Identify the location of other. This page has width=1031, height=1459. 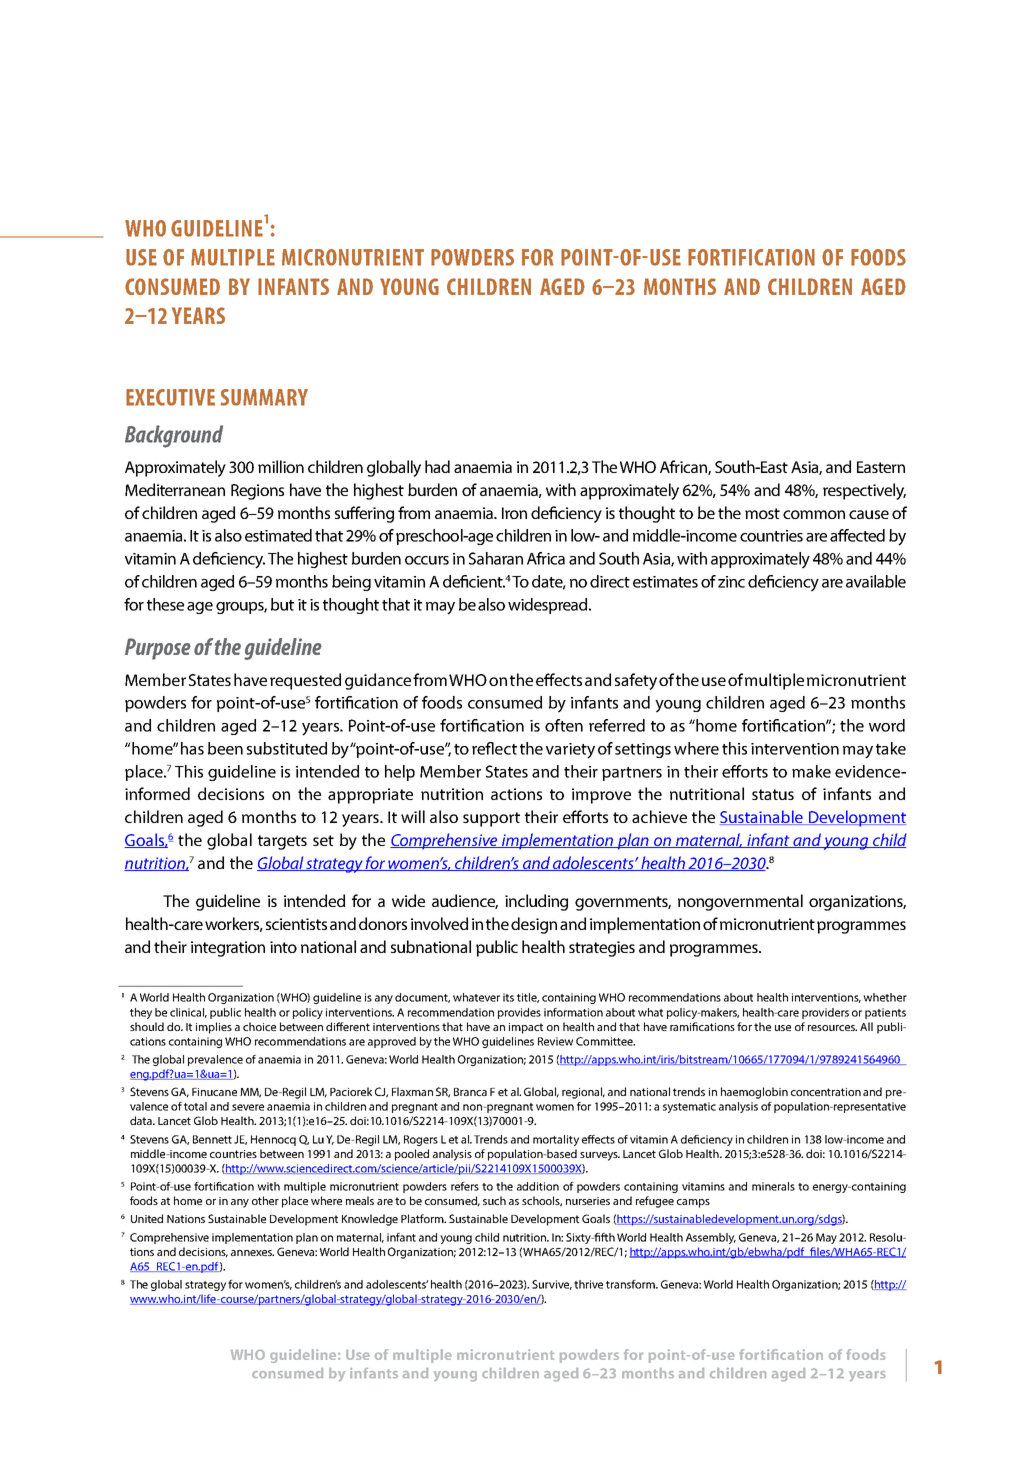
(265, 1200).
